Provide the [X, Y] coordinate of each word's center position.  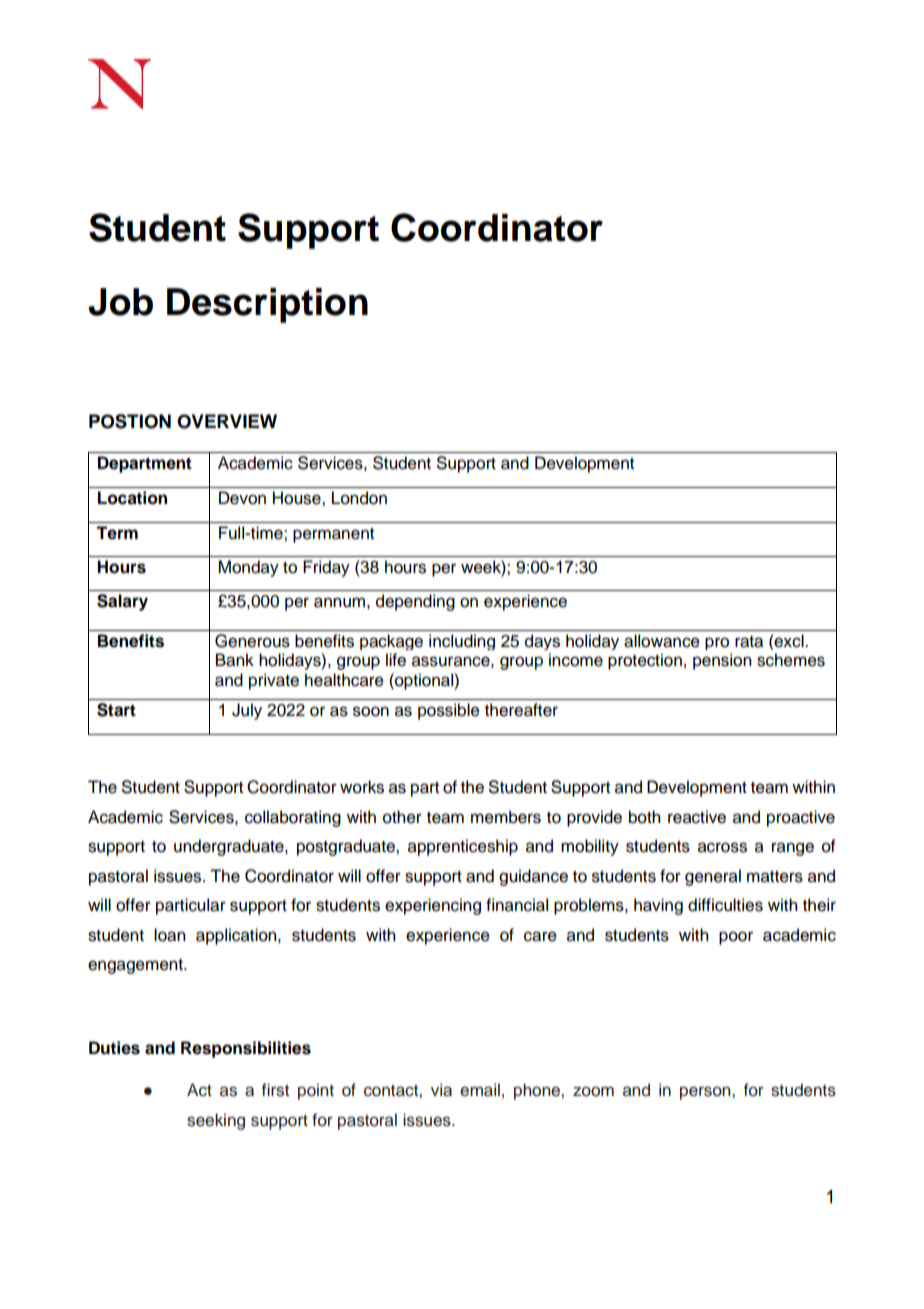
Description [267, 305]
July [247, 711]
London [359, 498]
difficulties [725, 905]
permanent [333, 535]
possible [449, 711]
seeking [216, 1121]
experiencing [433, 906]
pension [722, 661]
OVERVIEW [227, 421]
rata [749, 642]
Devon [242, 498]
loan [170, 935]
